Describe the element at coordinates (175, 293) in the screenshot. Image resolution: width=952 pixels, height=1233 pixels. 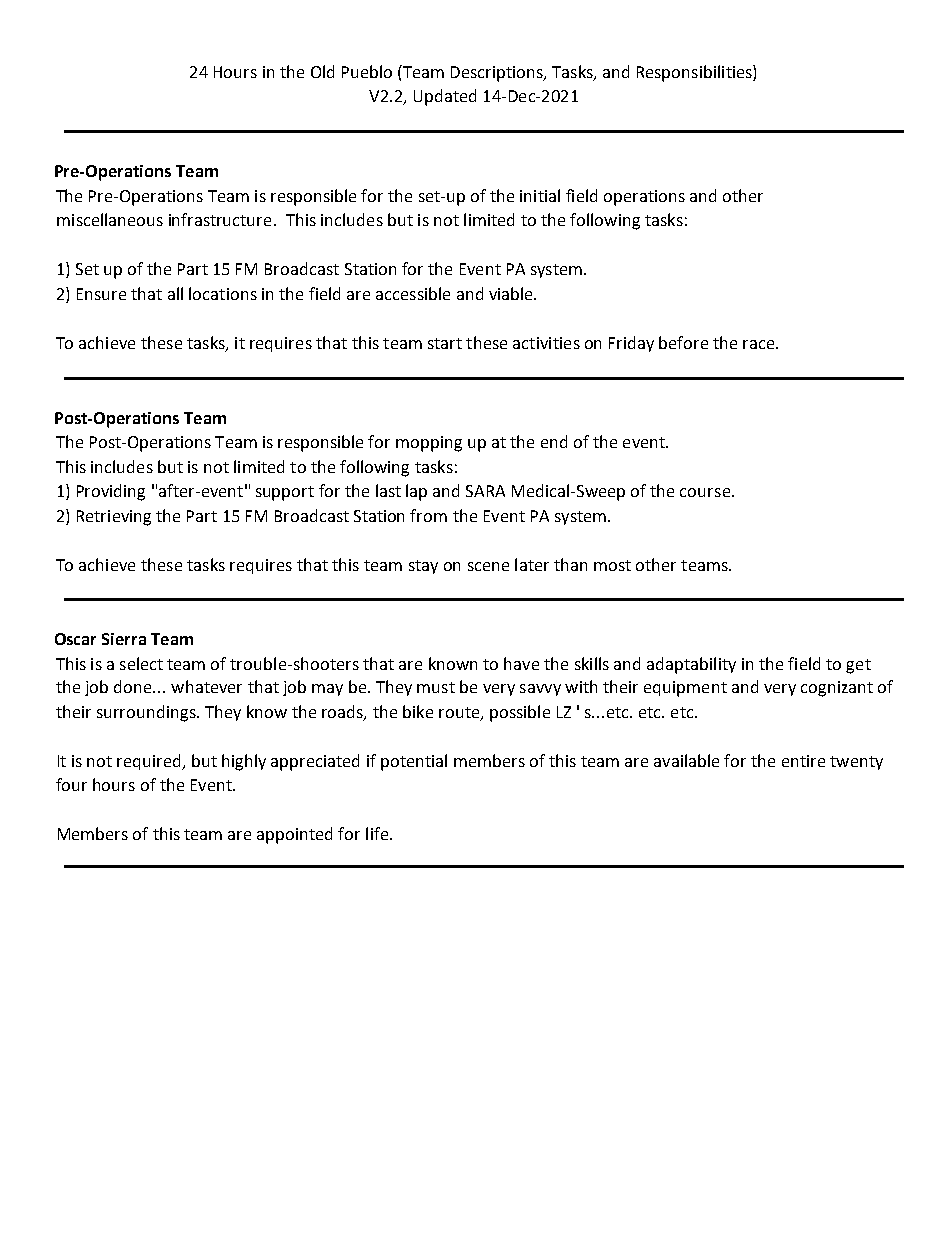
I see `all` at that location.
